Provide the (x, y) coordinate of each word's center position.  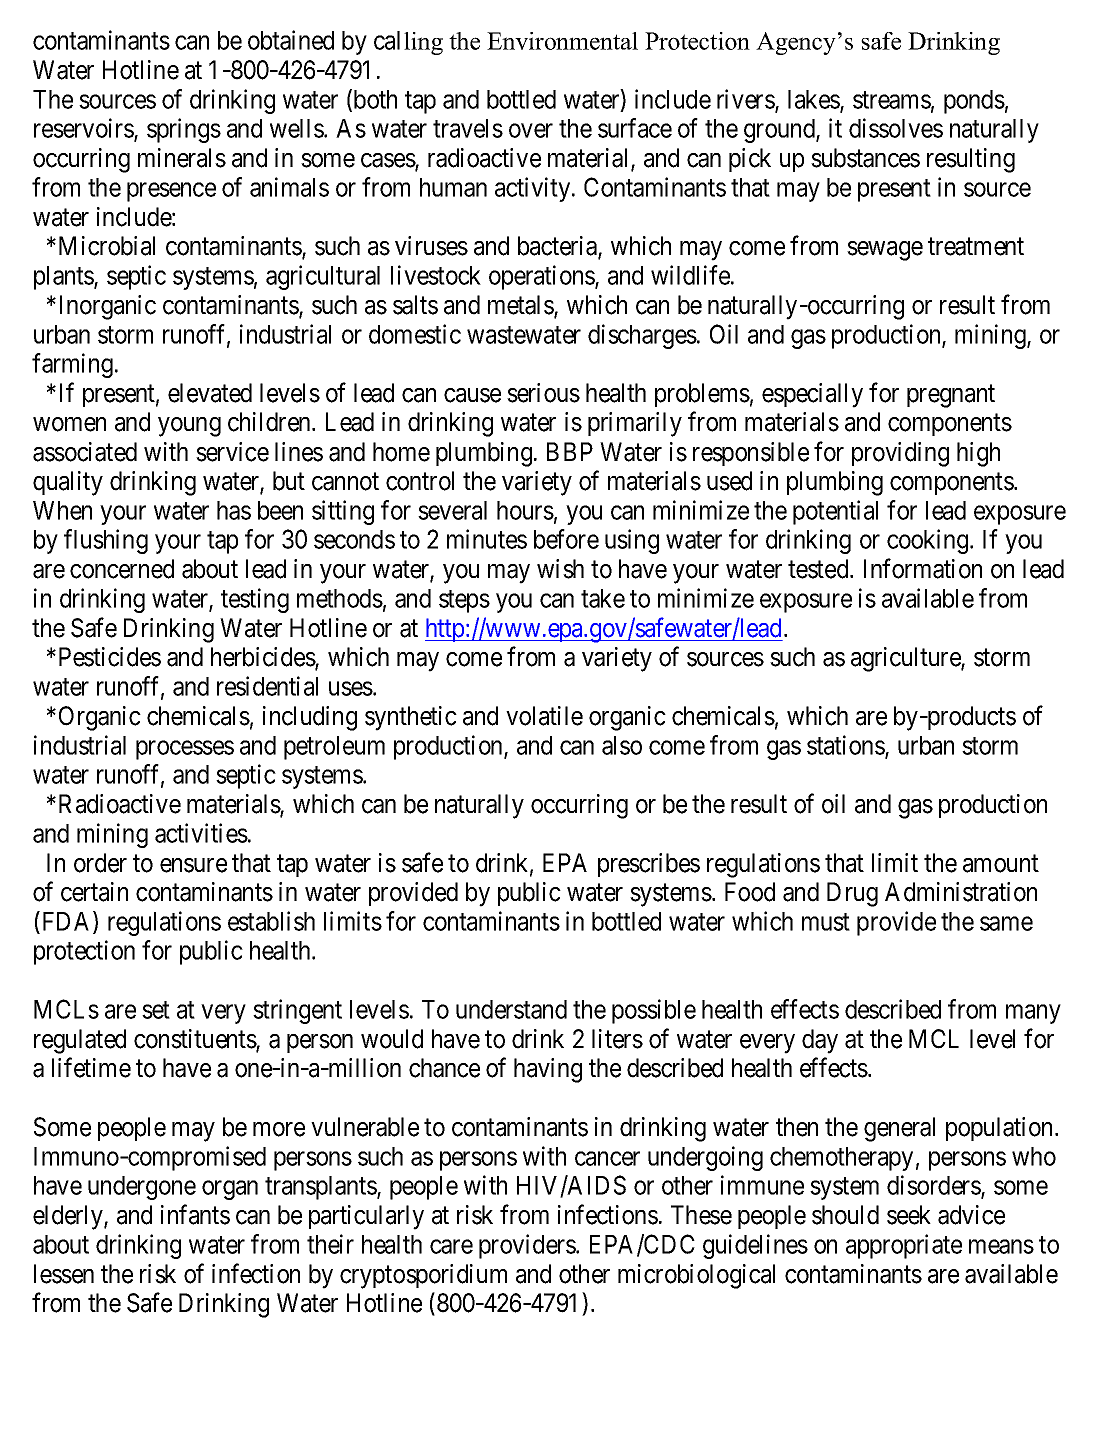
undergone (142, 1188)
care (451, 1246)
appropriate (904, 1246)
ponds (974, 102)
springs (184, 130)
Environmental (562, 41)
